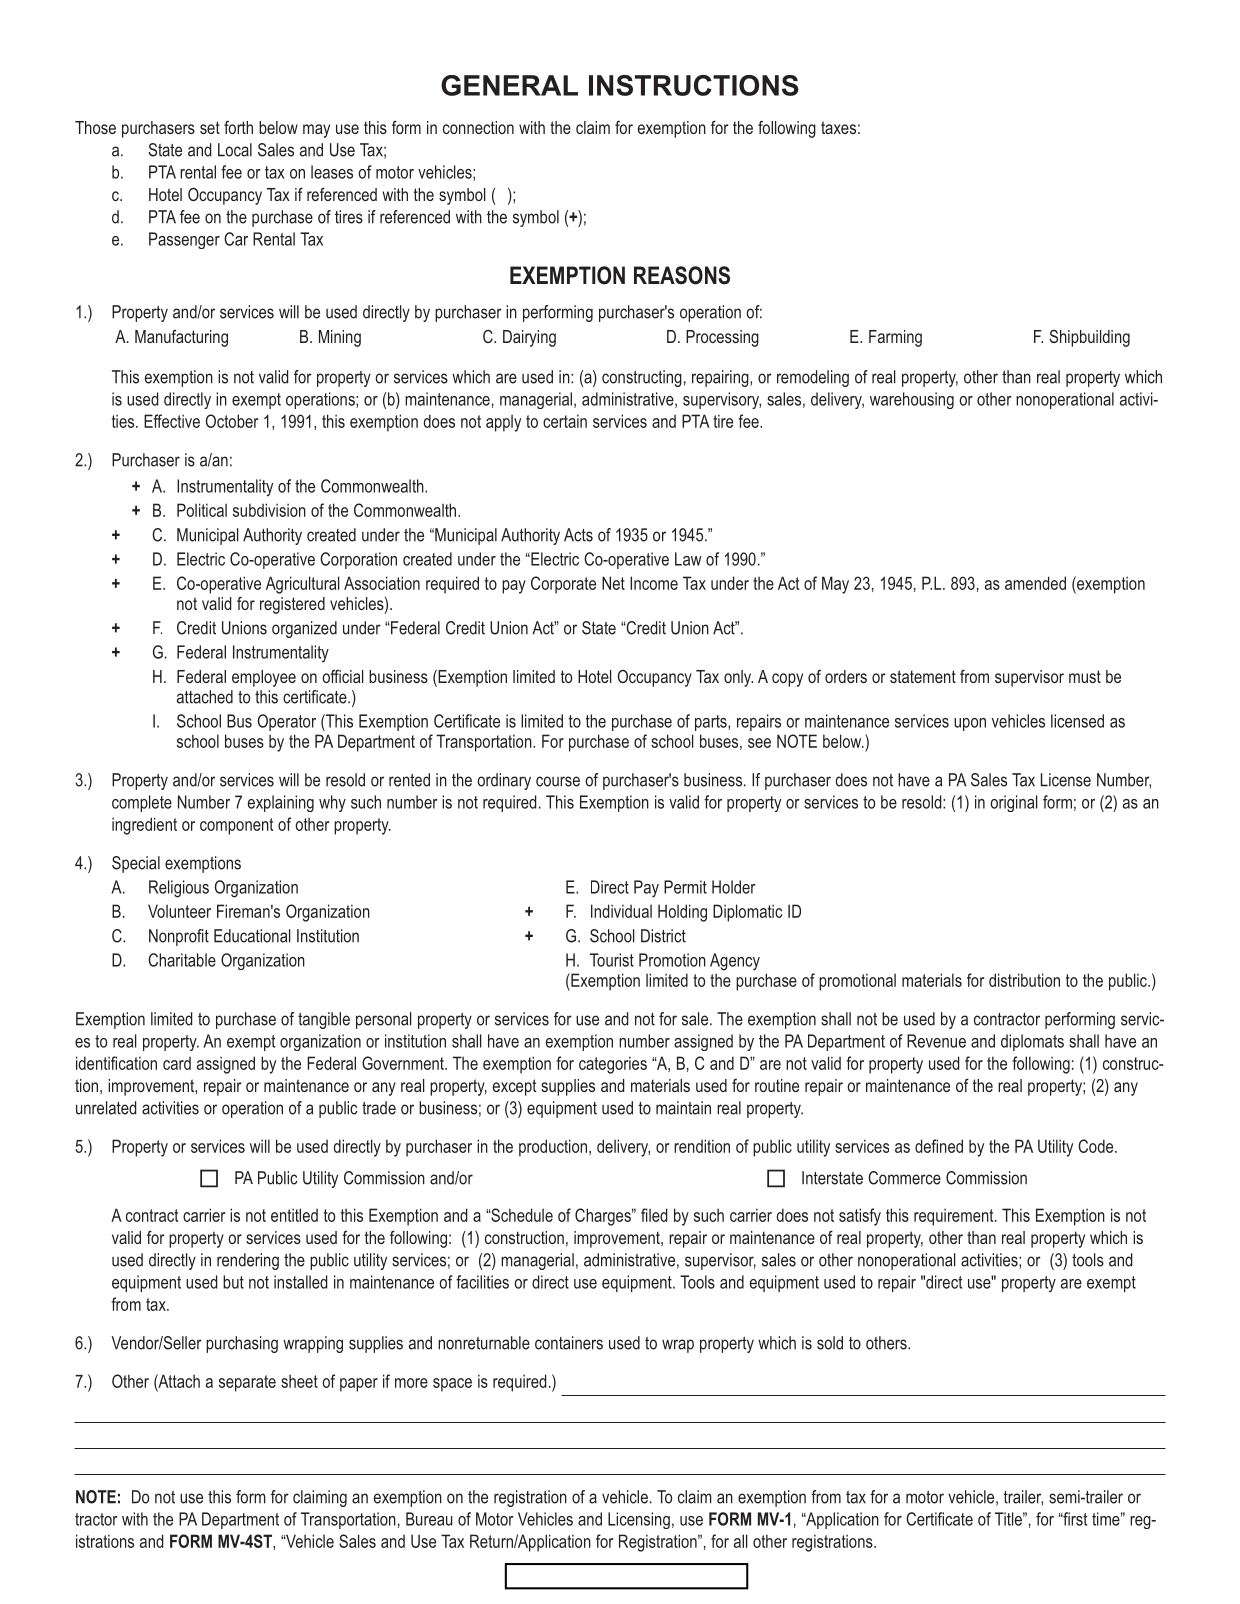 The height and width of the screenshot is (1604, 1240). Describe the element at coordinates (895, 338) in the screenshot. I see `Farming` at that location.
